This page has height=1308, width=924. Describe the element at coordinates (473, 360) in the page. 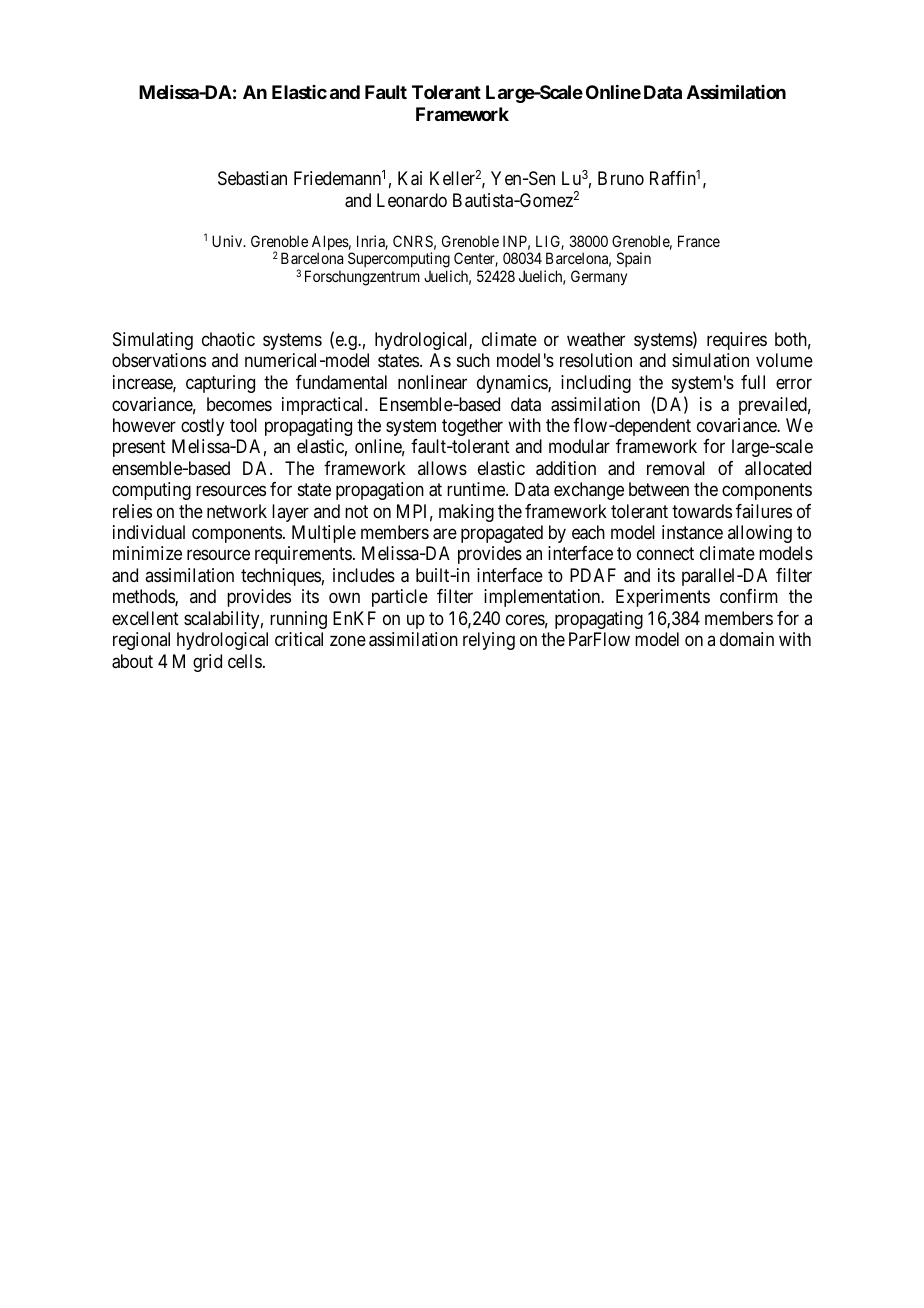

I see `such` at that location.
